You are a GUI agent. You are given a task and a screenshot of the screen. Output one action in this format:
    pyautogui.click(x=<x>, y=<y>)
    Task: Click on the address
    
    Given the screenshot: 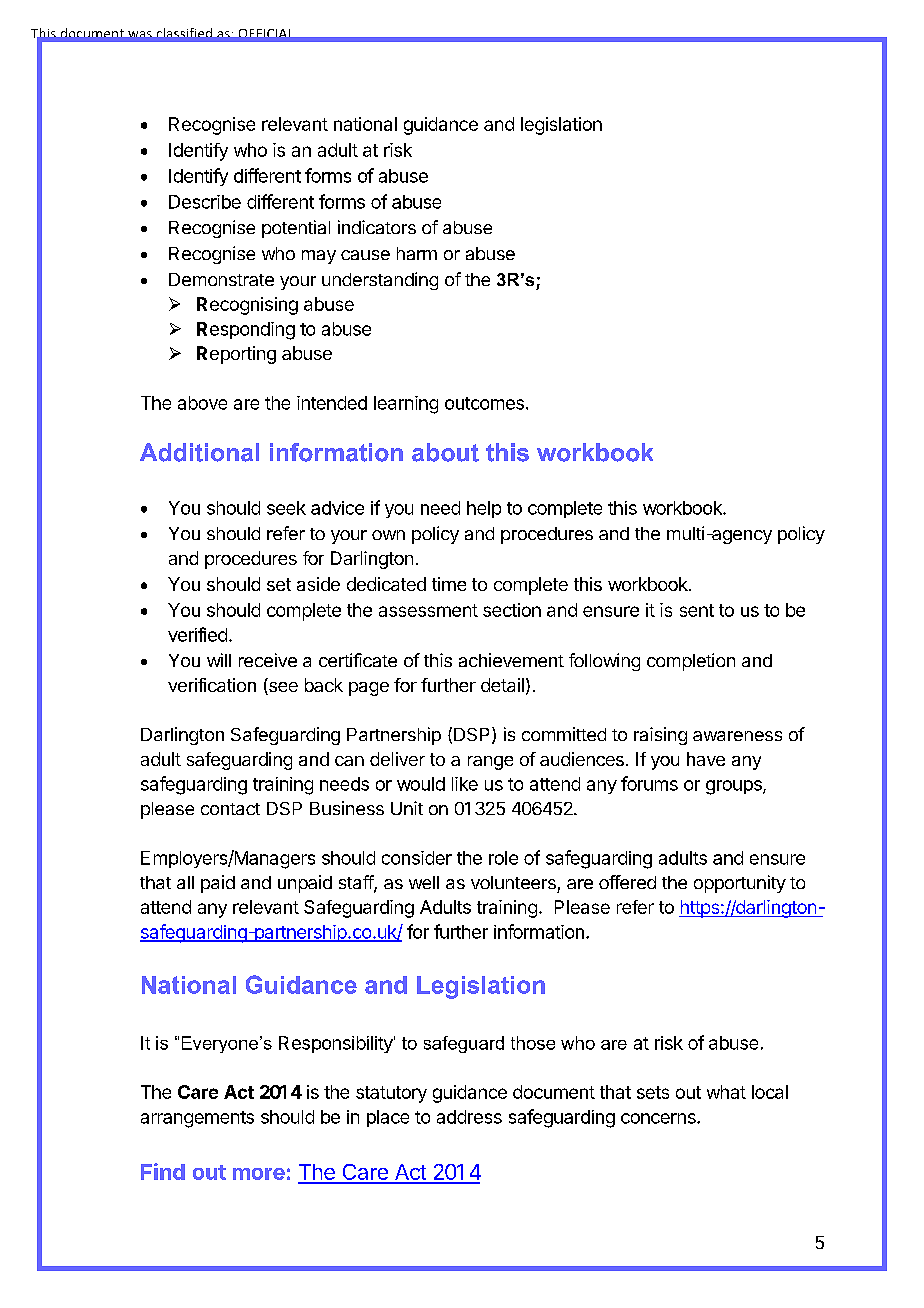 What is the action you would take?
    pyautogui.click(x=469, y=1117)
